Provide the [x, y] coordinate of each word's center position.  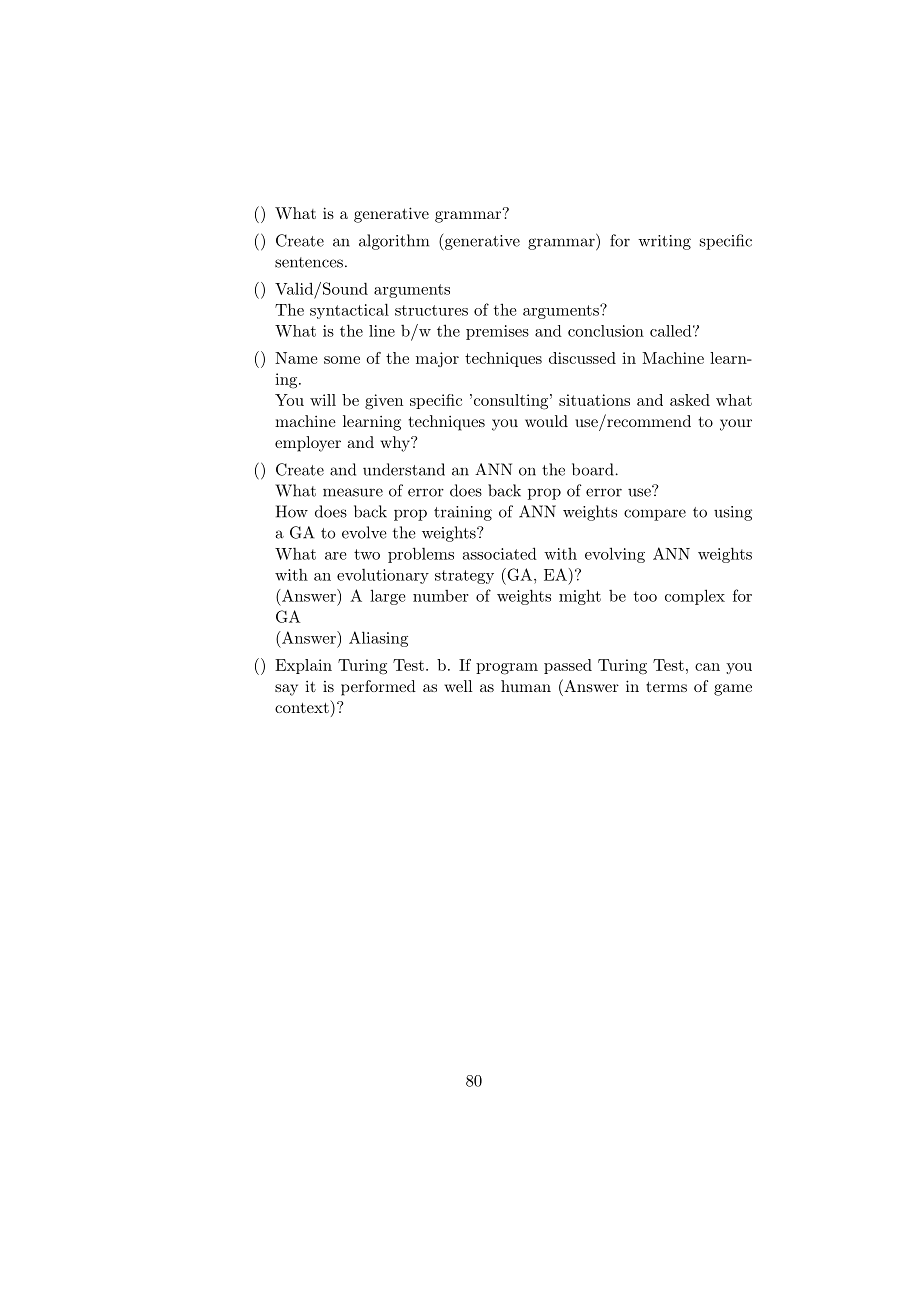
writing [664, 242]
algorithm [394, 242]
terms [666, 687]
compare [655, 515]
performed [378, 688]
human [526, 686]
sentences [309, 262]
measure [353, 492]
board [593, 469]
